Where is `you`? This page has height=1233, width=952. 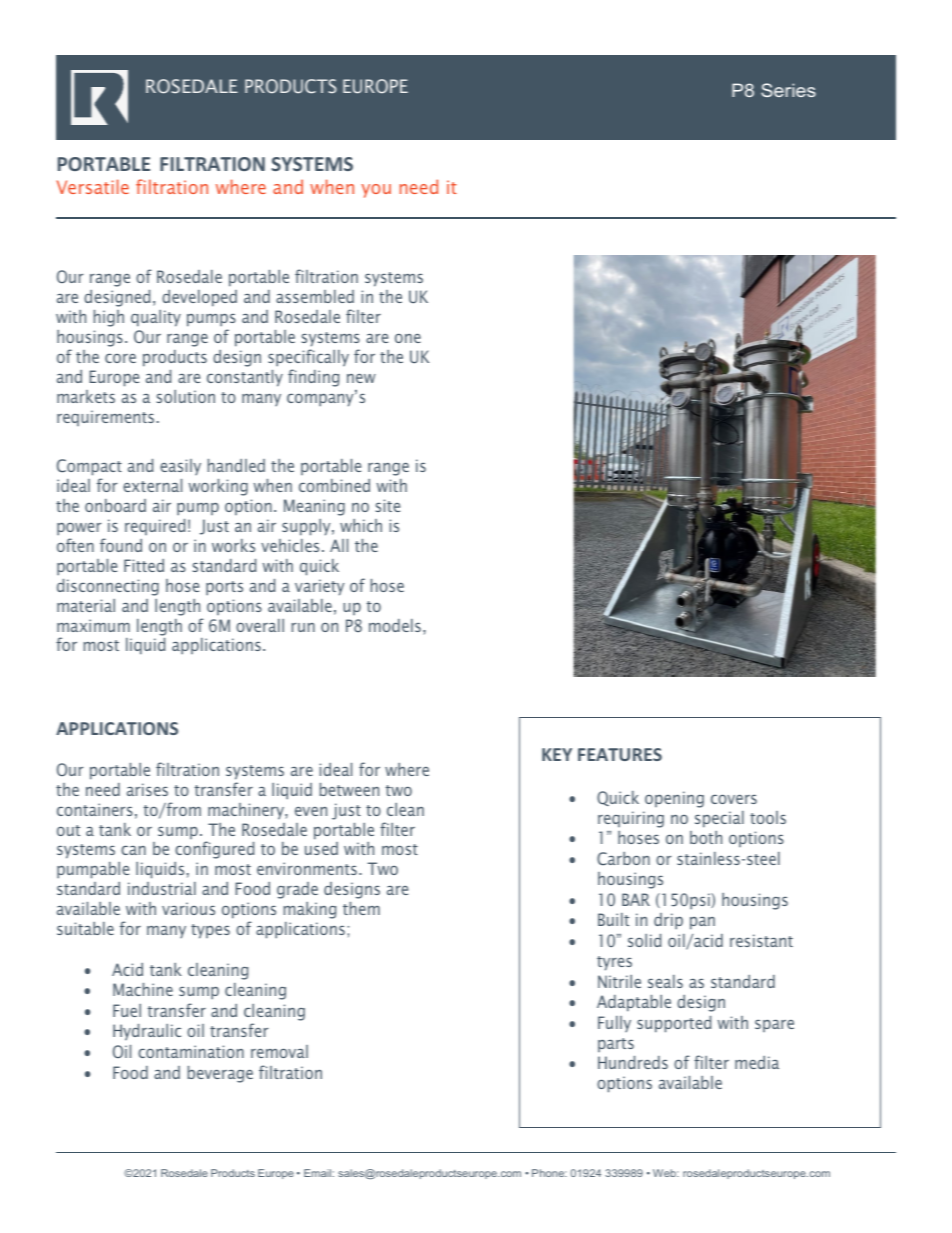 you is located at coordinates (376, 191).
